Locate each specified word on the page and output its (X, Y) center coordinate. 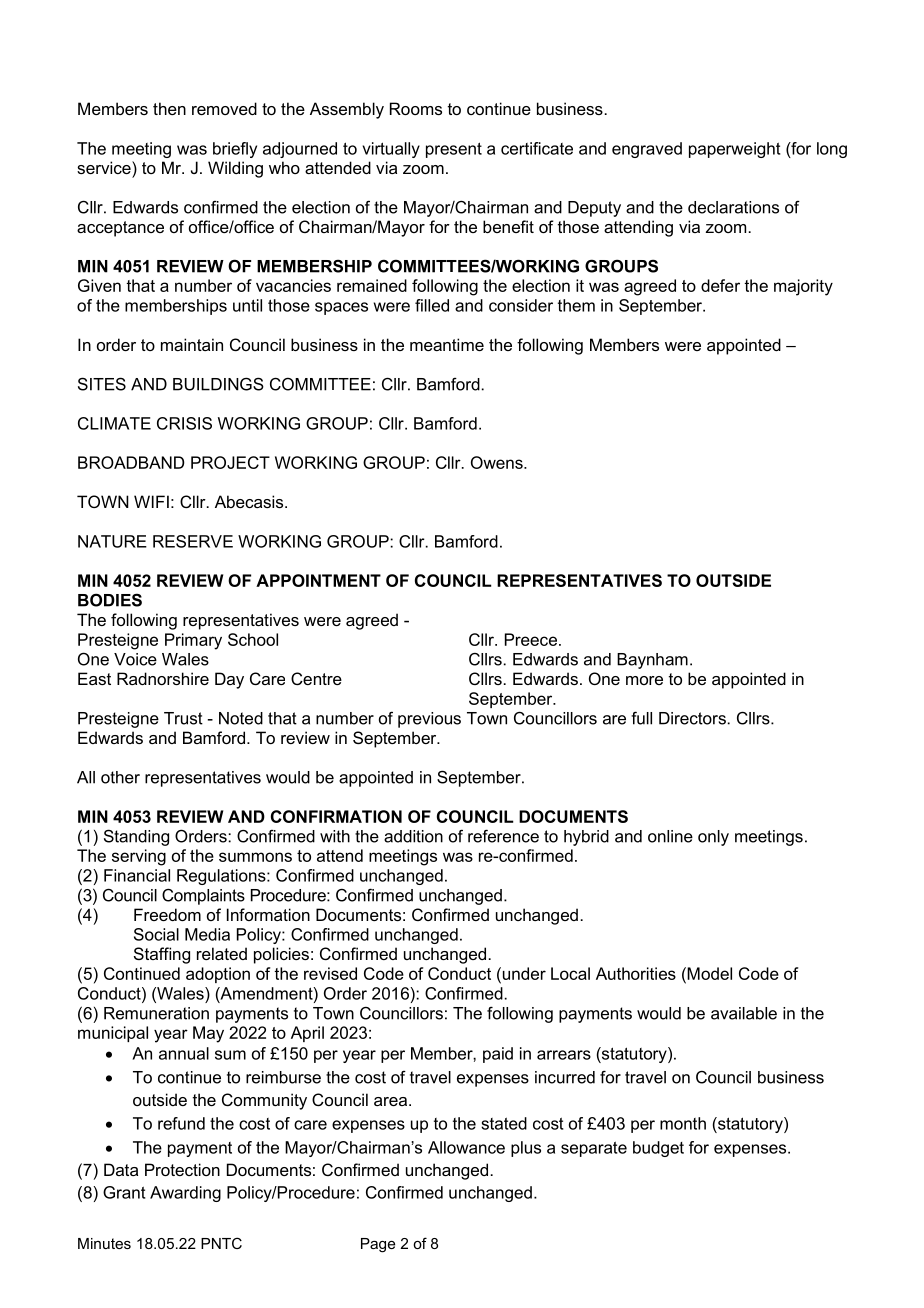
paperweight (735, 150)
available (744, 1013)
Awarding (185, 1194)
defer (720, 285)
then (169, 108)
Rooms (416, 108)
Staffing (162, 955)
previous (429, 720)
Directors (692, 718)
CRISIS (184, 423)
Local (570, 973)
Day (229, 680)
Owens (498, 462)
